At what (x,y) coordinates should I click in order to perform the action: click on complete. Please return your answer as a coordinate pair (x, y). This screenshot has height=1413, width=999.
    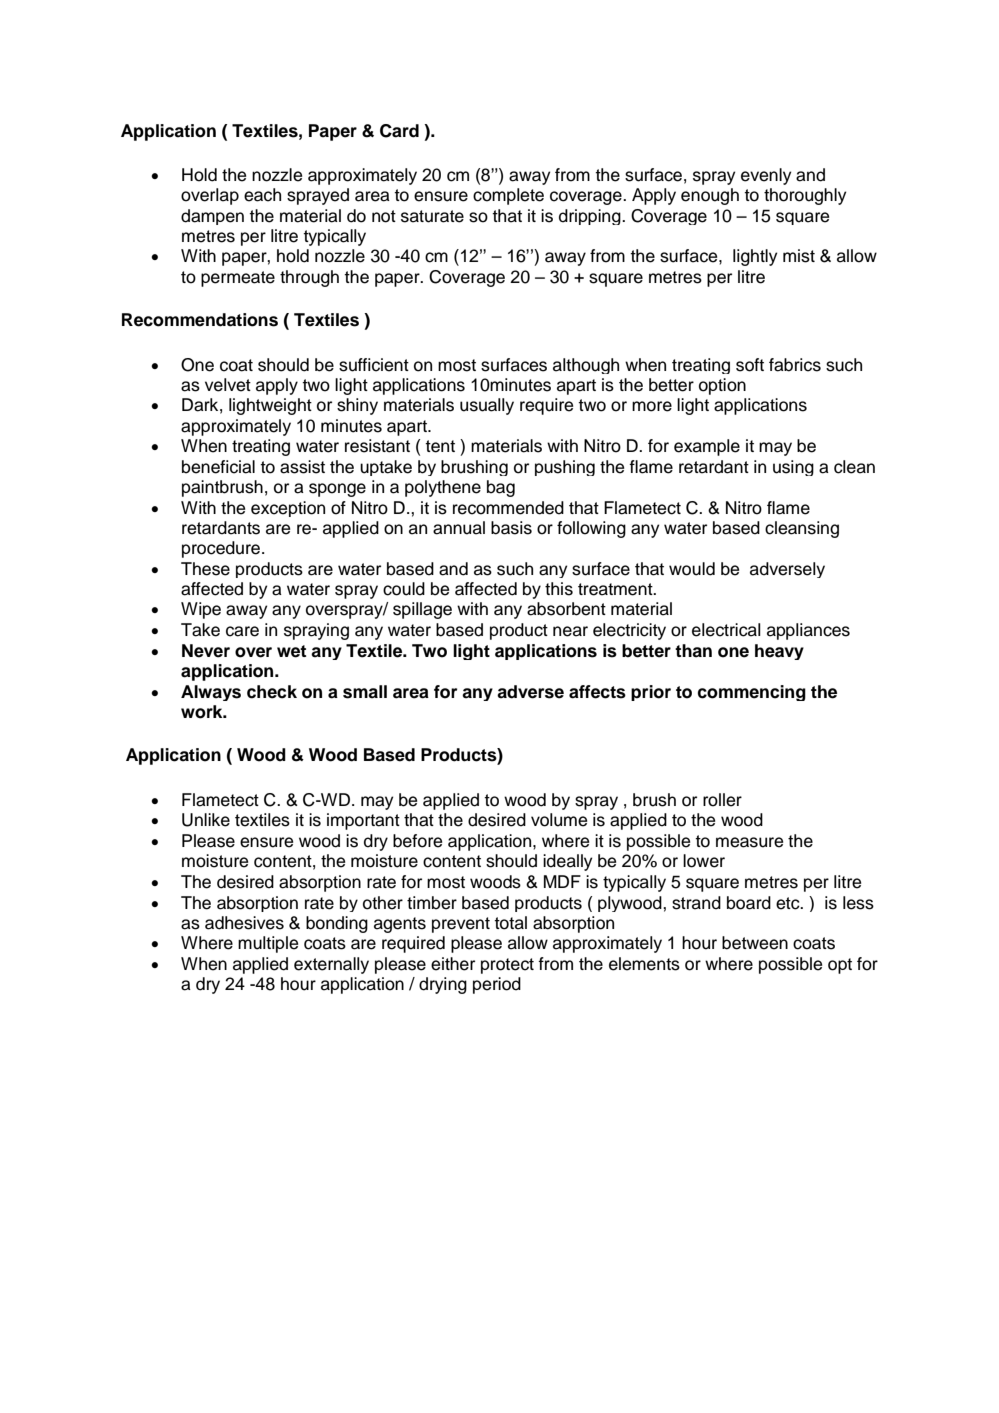
    Looking at the image, I should click on (508, 196).
